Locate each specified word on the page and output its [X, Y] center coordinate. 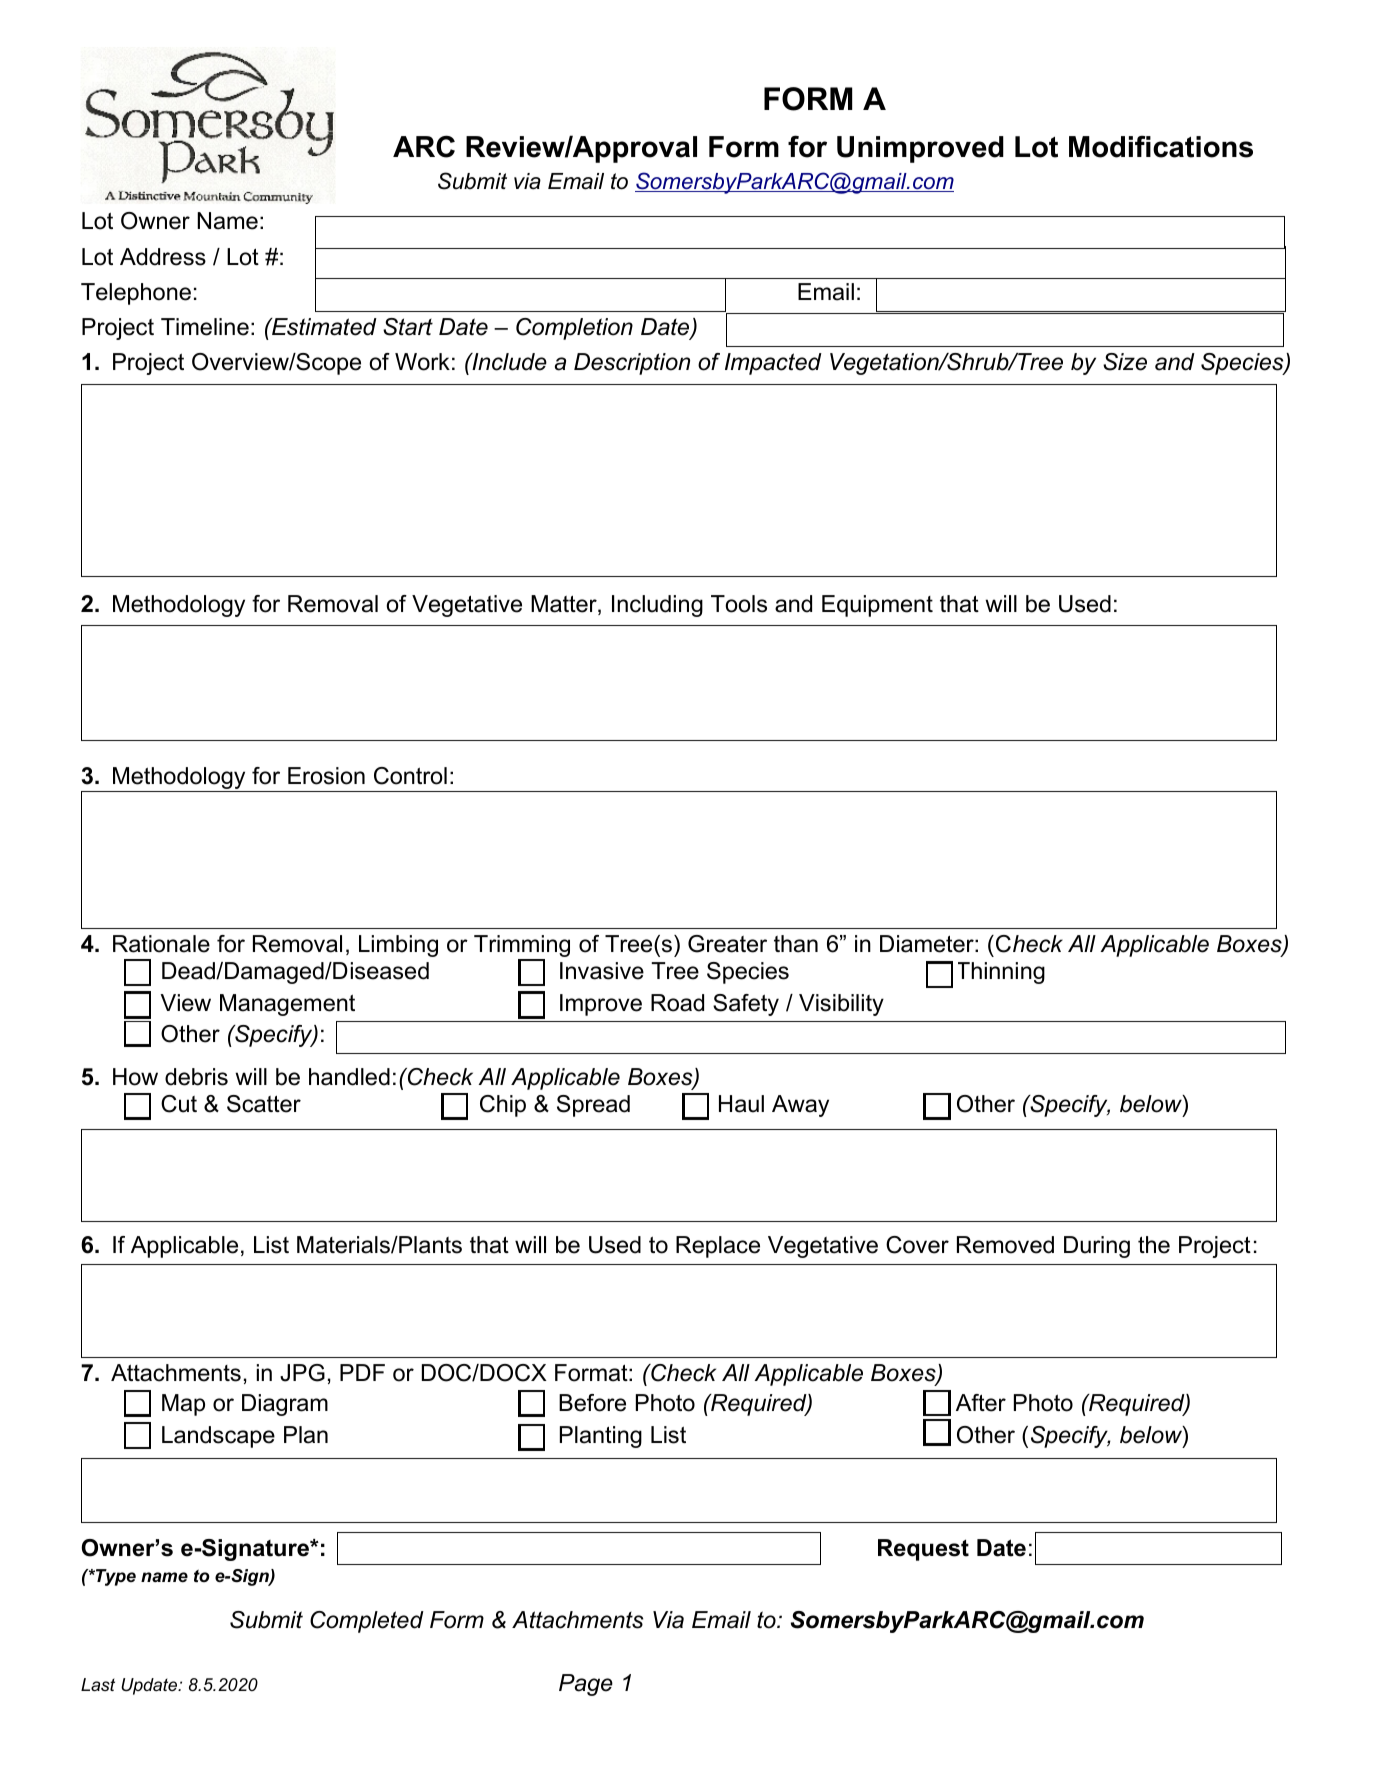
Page [586, 1685]
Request [923, 1550]
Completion [574, 329]
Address [163, 257]
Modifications [1161, 146]
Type [115, 1577]
